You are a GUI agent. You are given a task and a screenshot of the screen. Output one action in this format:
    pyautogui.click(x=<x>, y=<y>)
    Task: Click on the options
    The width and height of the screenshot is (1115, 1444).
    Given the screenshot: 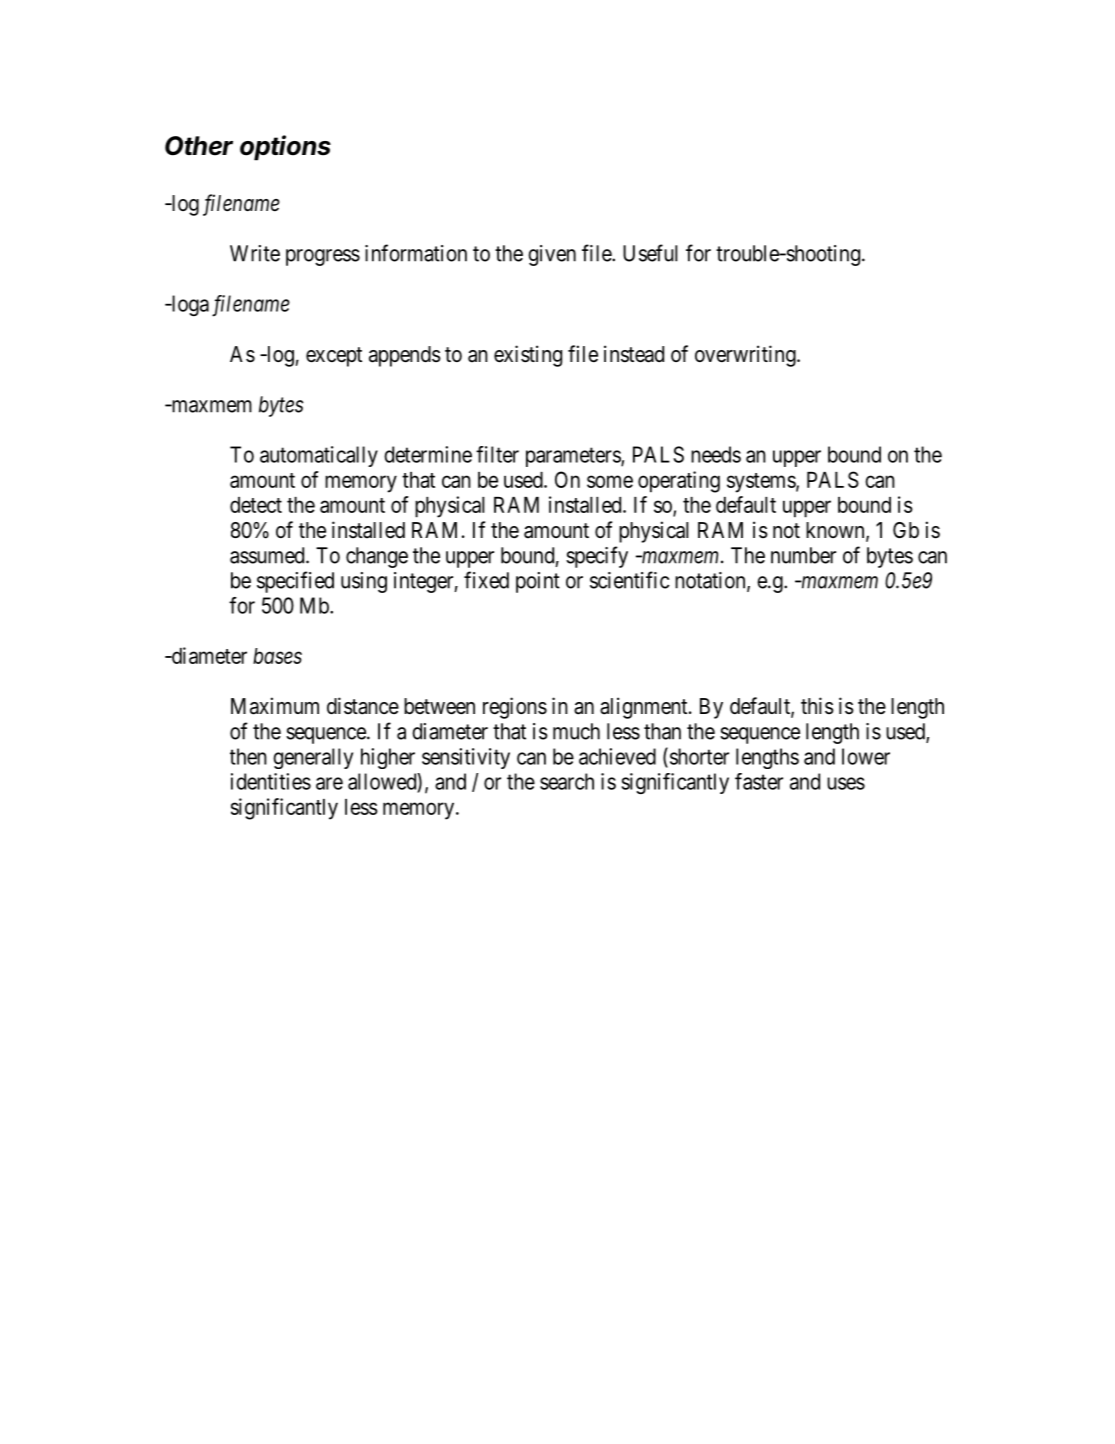 What is the action you would take?
    pyautogui.click(x=285, y=148)
